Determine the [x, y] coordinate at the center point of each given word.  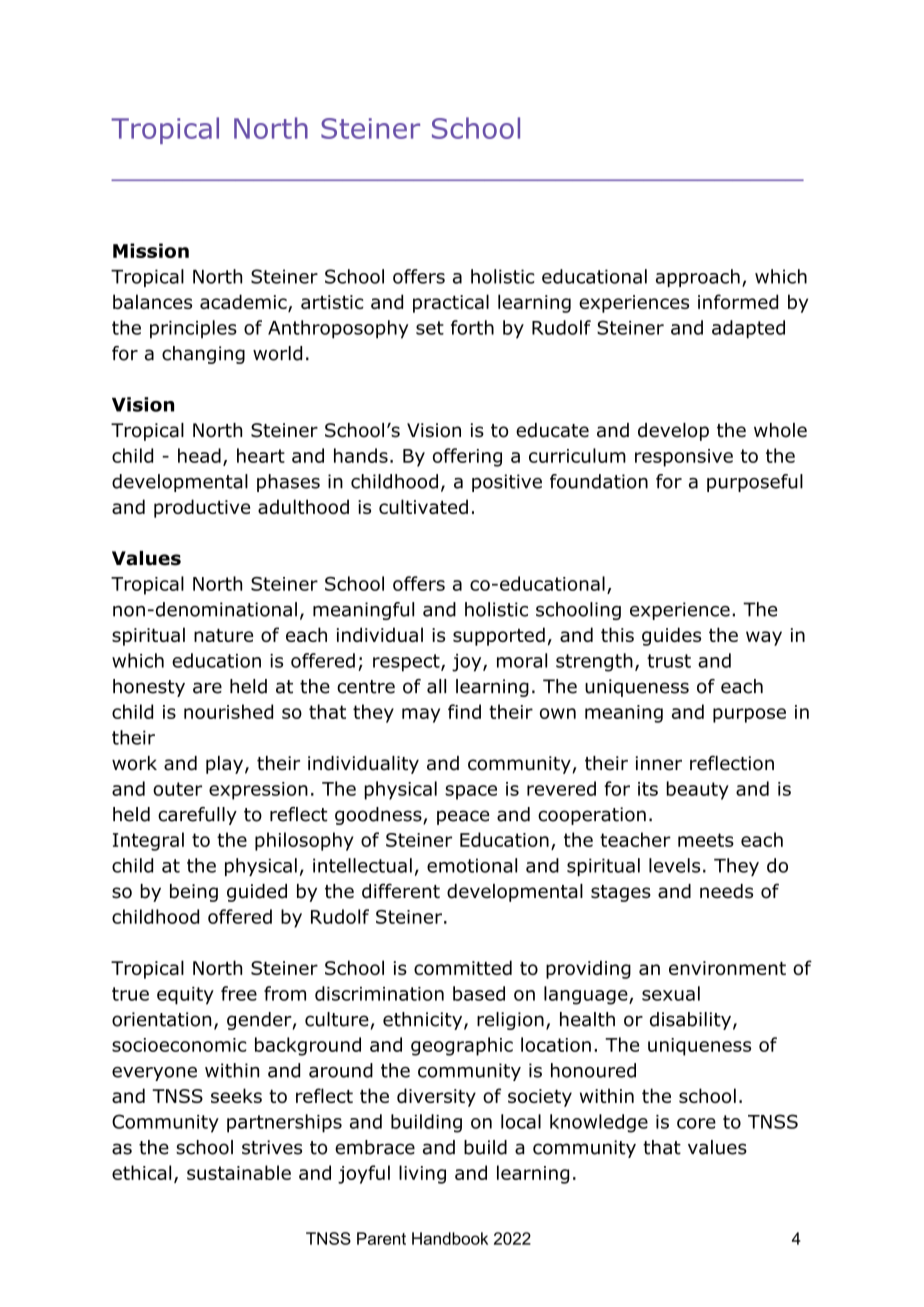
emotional [472, 865]
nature [223, 635]
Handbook [450, 1238]
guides [671, 636]
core [696, 1123]
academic [244, 303]
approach [698, 278]
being [194, 893]
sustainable [239, 1172]
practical [451, 303]
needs [726, 891]
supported [499, 636]
